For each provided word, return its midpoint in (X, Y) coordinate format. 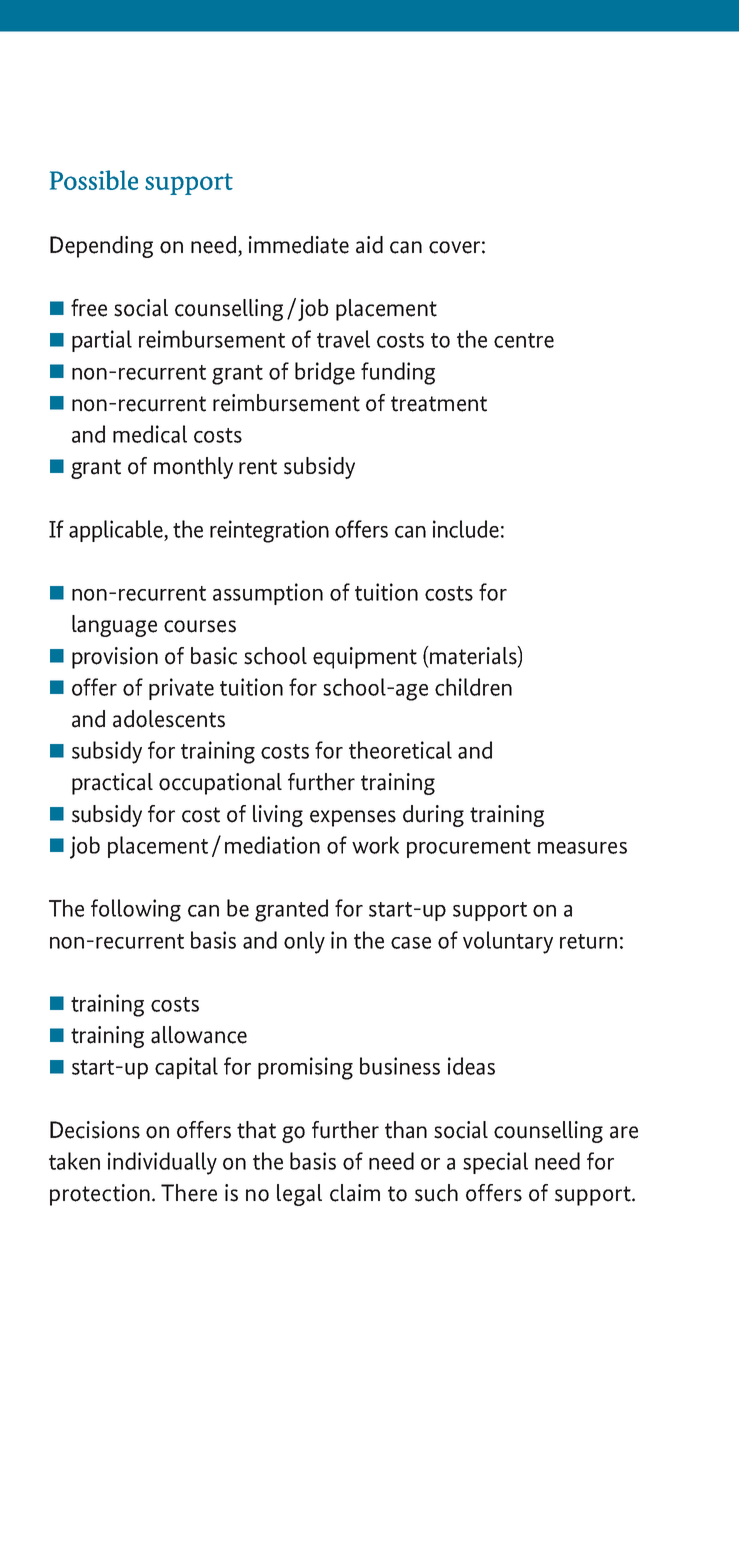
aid (369, 245)
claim (355, 1193)
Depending (101, 247)
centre (524, 340)
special (495, 1163)
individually (162, 1163)
